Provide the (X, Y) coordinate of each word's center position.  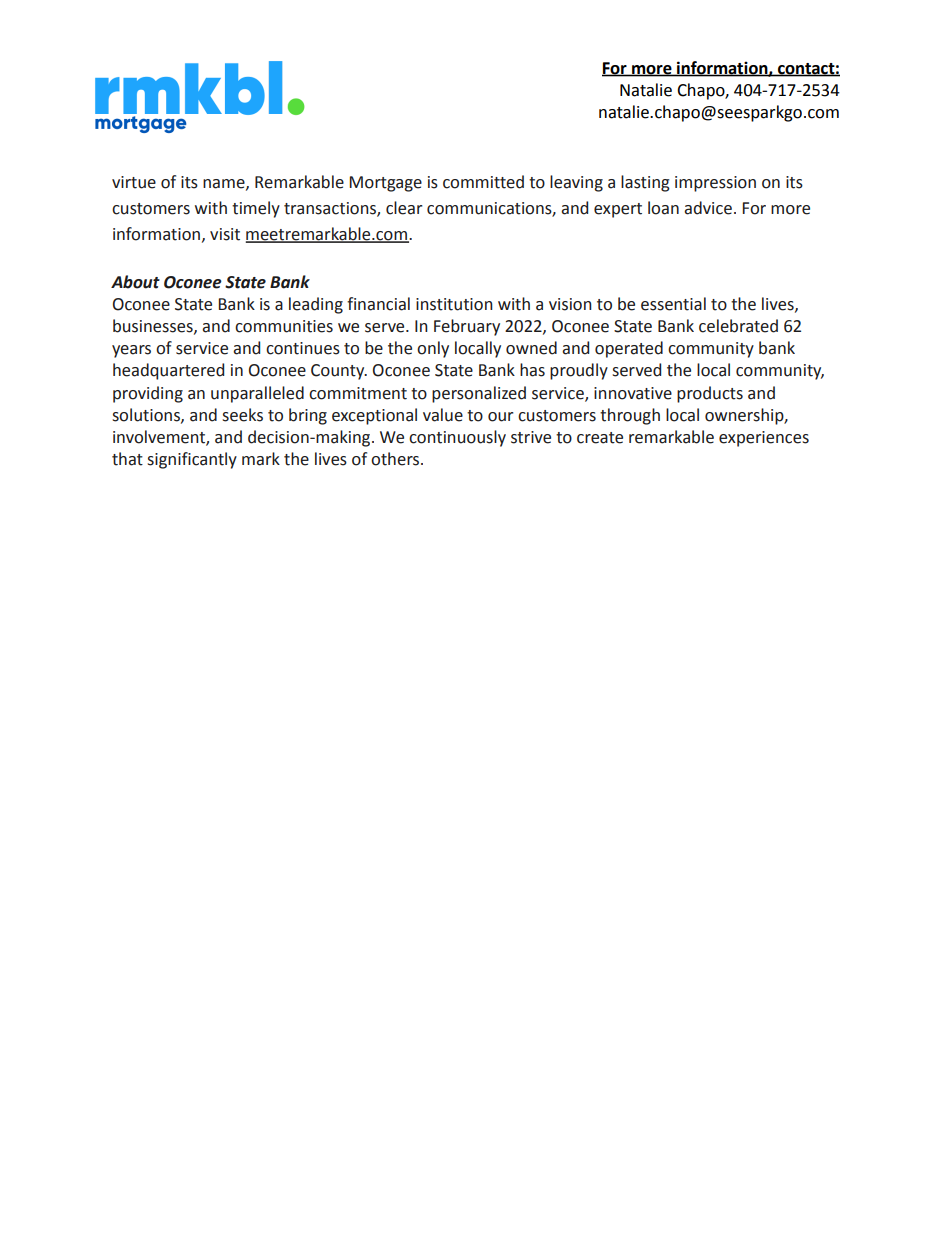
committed (483, 182)
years (131, 351)
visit (225, 234)
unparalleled (257, 394)
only (433, 349)
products (710, 394)
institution (454, 304)
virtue (134, 182)
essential (673, 304)
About (135, 282)
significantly (192, 460)
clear (404, 208)
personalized (479, 394)
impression (715, 184)
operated (629, 349)
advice (708, 208)
